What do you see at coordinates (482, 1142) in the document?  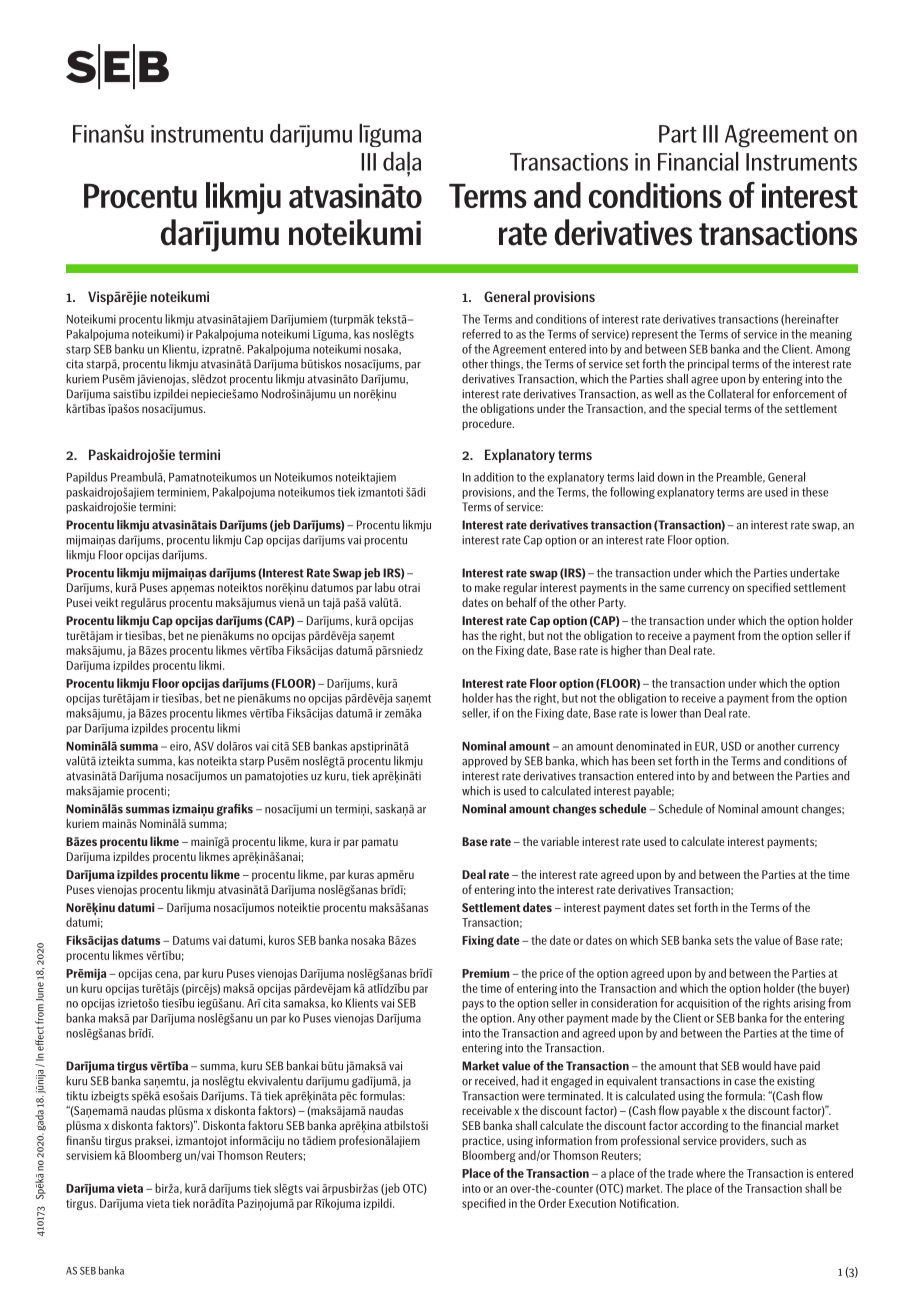 I see `practice` at bounding box center [482, 1142].
